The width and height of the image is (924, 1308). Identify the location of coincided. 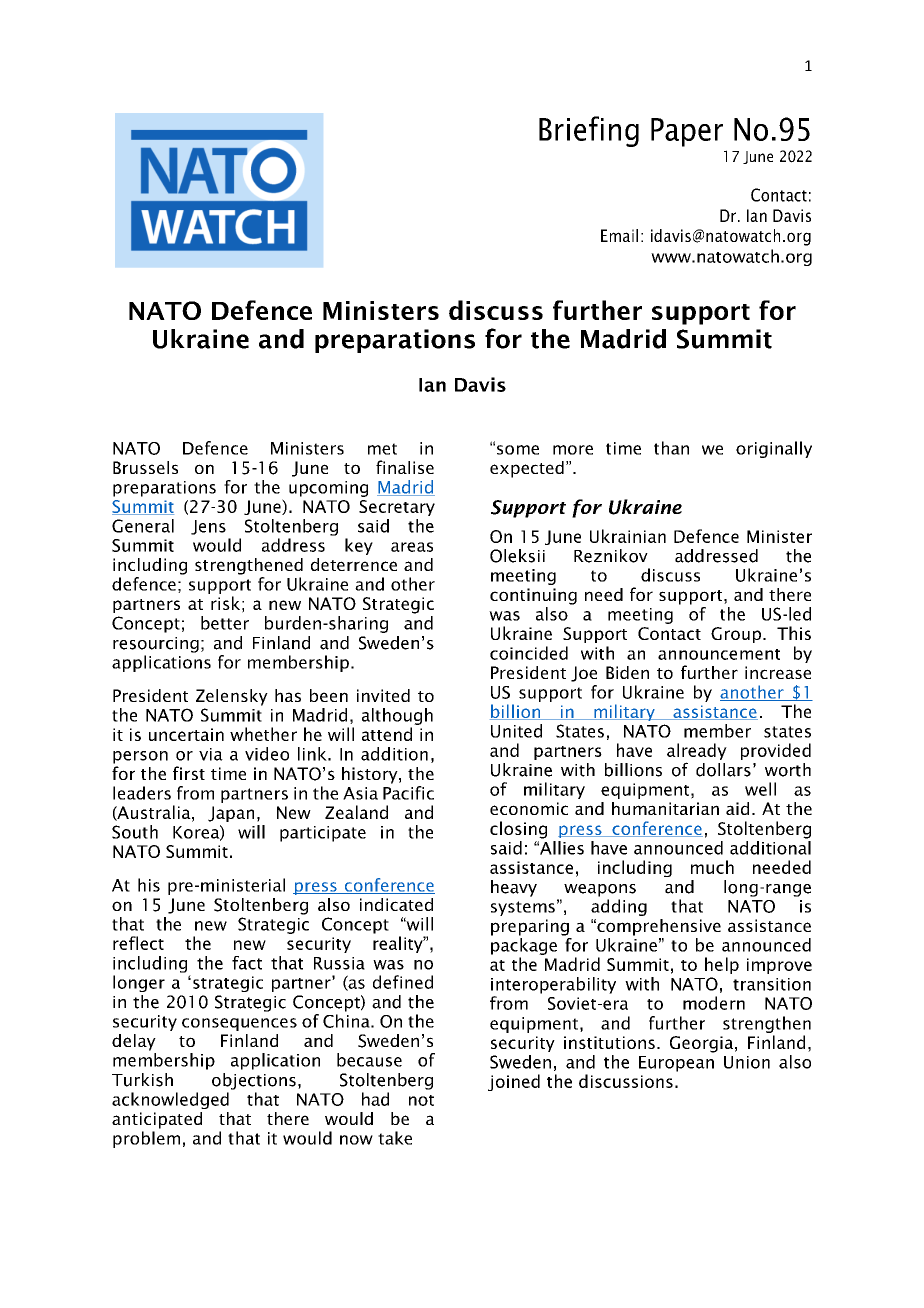
(529, 653).
